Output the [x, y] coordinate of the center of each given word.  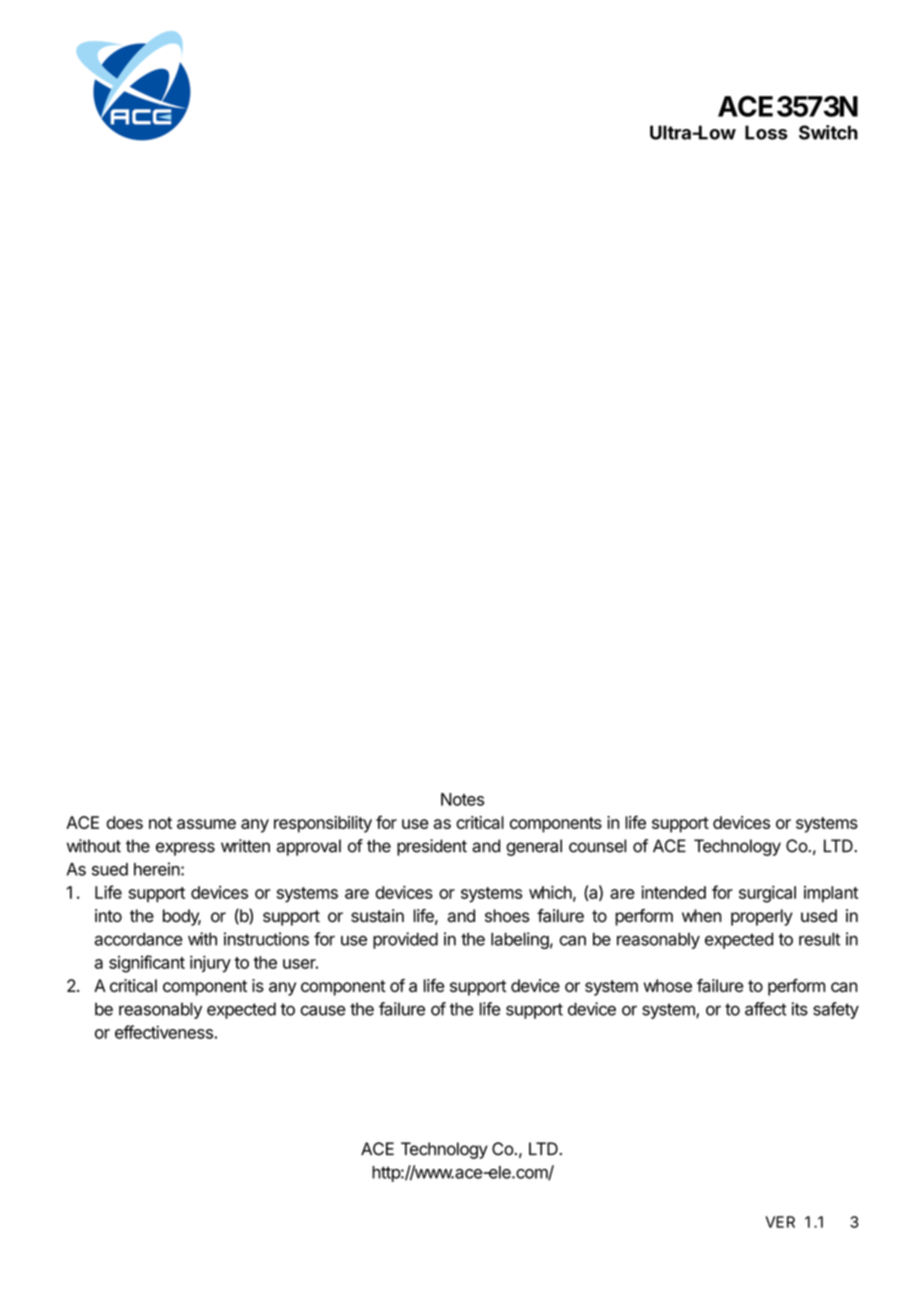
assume [206, 824]
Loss [766, 132]
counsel [597, 846]
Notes [462, 799]
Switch [828, 132]
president [432, 847]
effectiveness [165, 1032]
